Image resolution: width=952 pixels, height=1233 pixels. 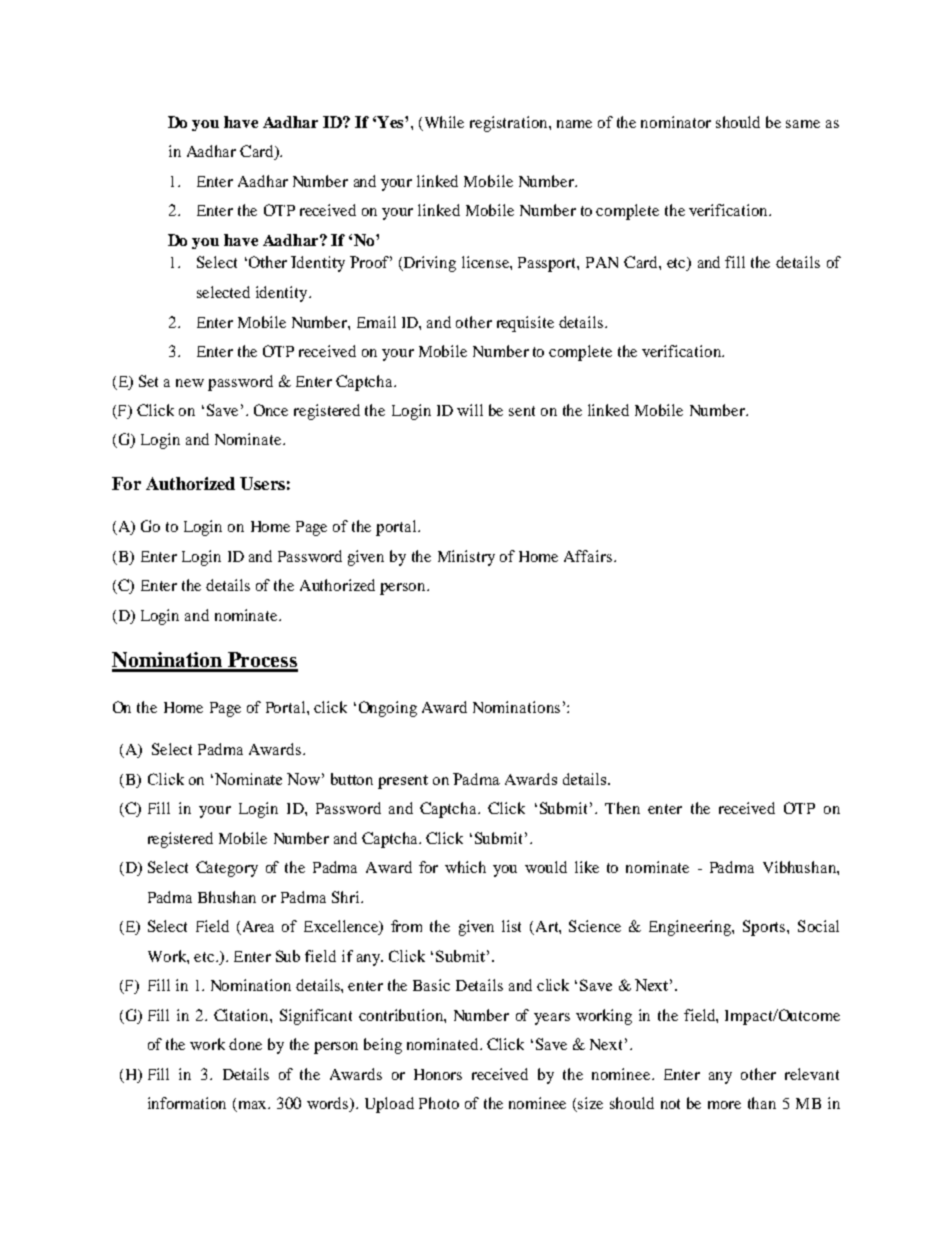 I want to click on done, so click(x=245, y=1044).
